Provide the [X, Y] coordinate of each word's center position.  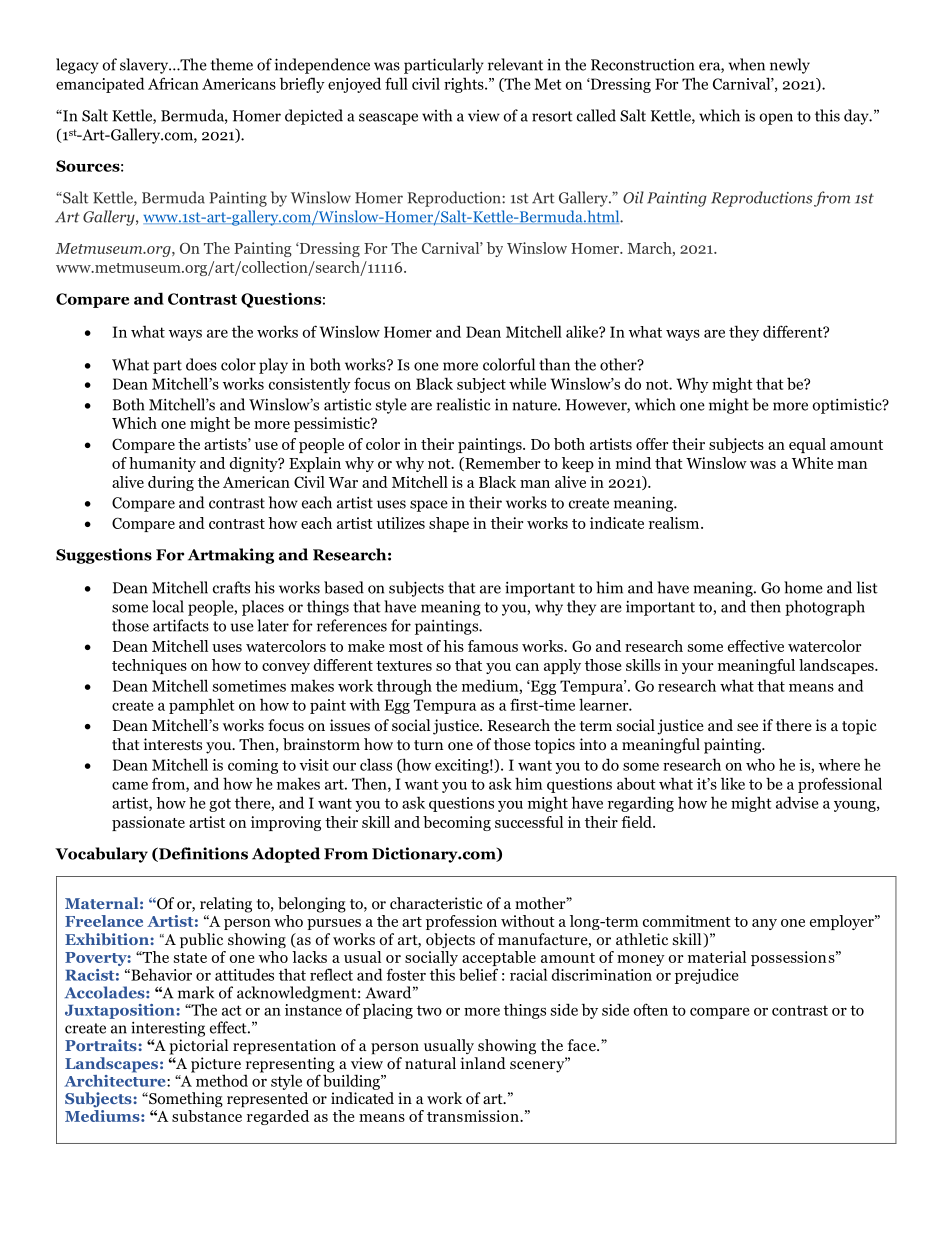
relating [226, 905]
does [201, 364]
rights [465, 85]
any [764, 924]
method [220, 1079]
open [776, 119]
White [812, 463]
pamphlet [202, 706]
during [171, 483]
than [554, 364]
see [747, 727]
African [173, 83]
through [404, 687]
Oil [633, 197]
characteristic [436, 903]
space [429, 506]
